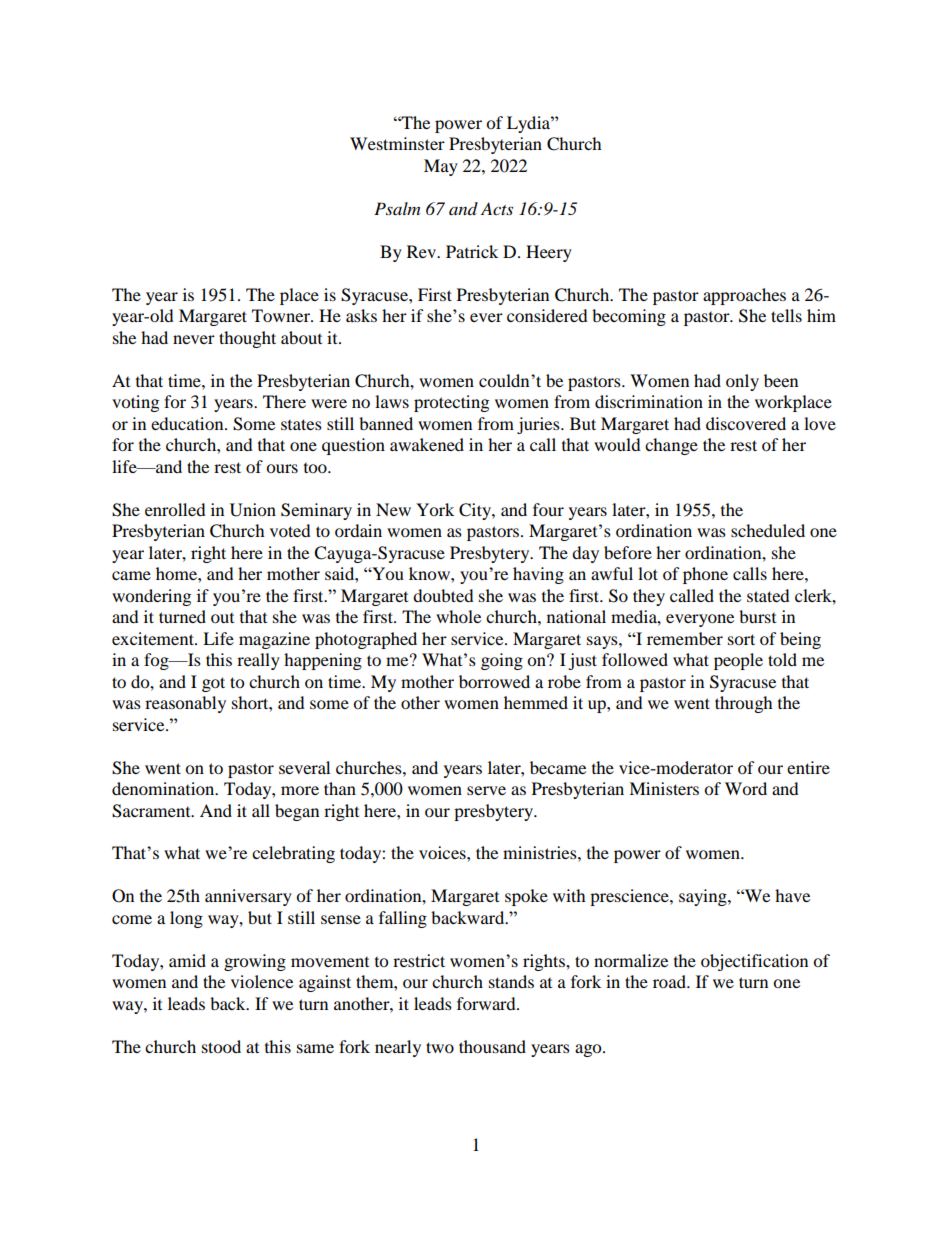  What do you see at coordinates (441, 167) in the screenshot?
I see `May` at bounding box center [441, 167].
